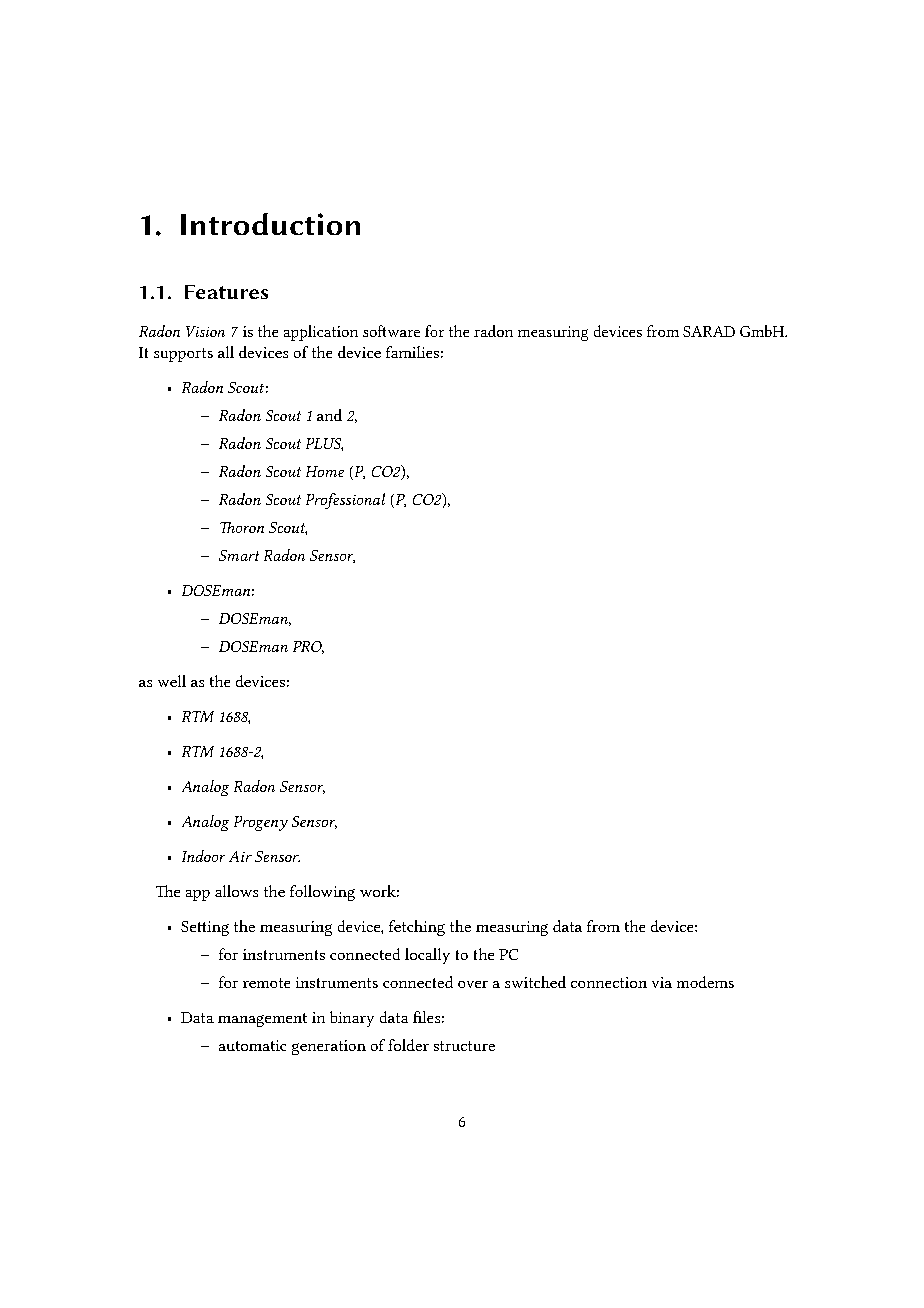  Describe the element at coordinates (662, 982) in the screenshot. I see `via` at that location.
